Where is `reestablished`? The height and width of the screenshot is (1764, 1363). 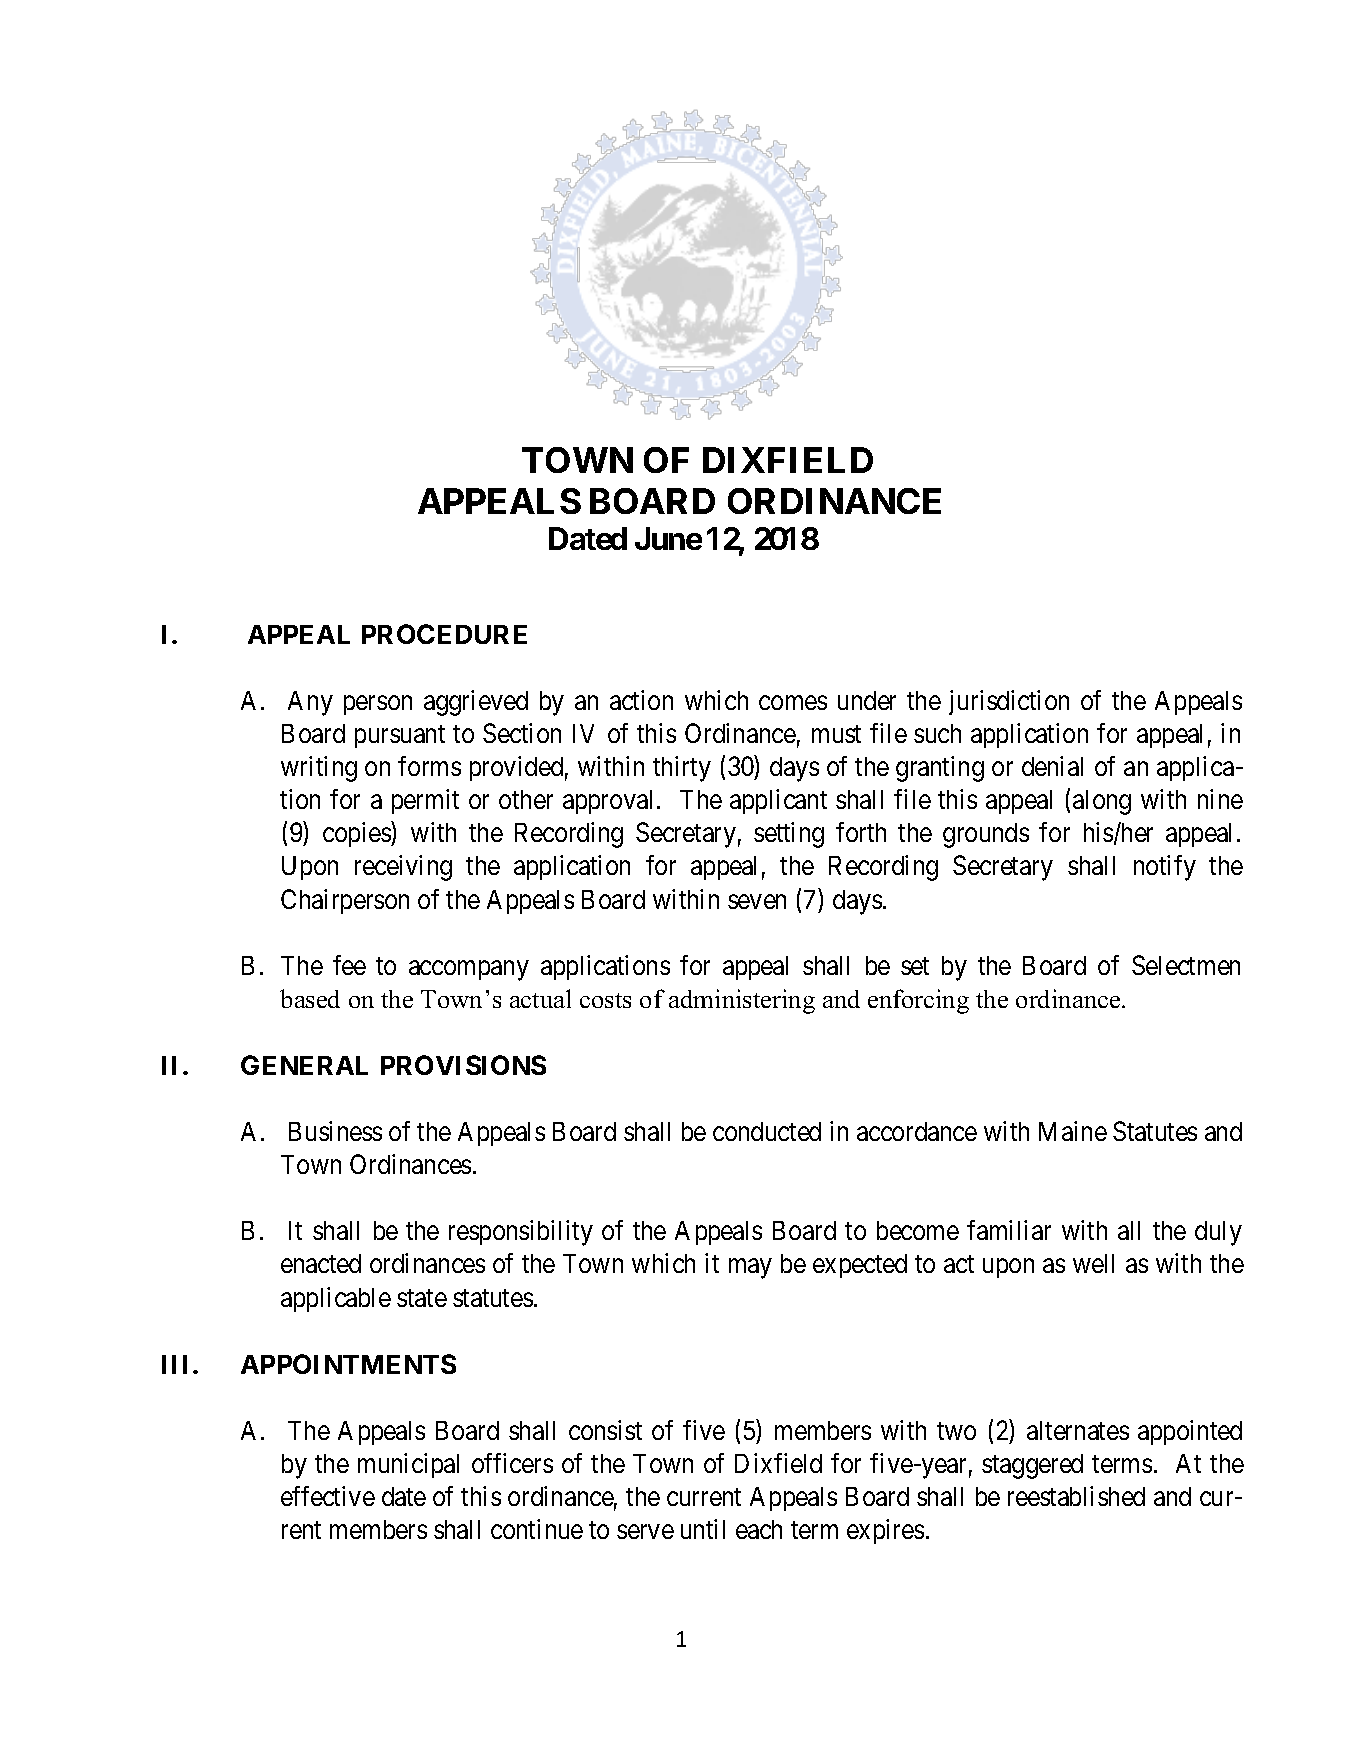 reestablished is located at coordinates (1076, 1496).
